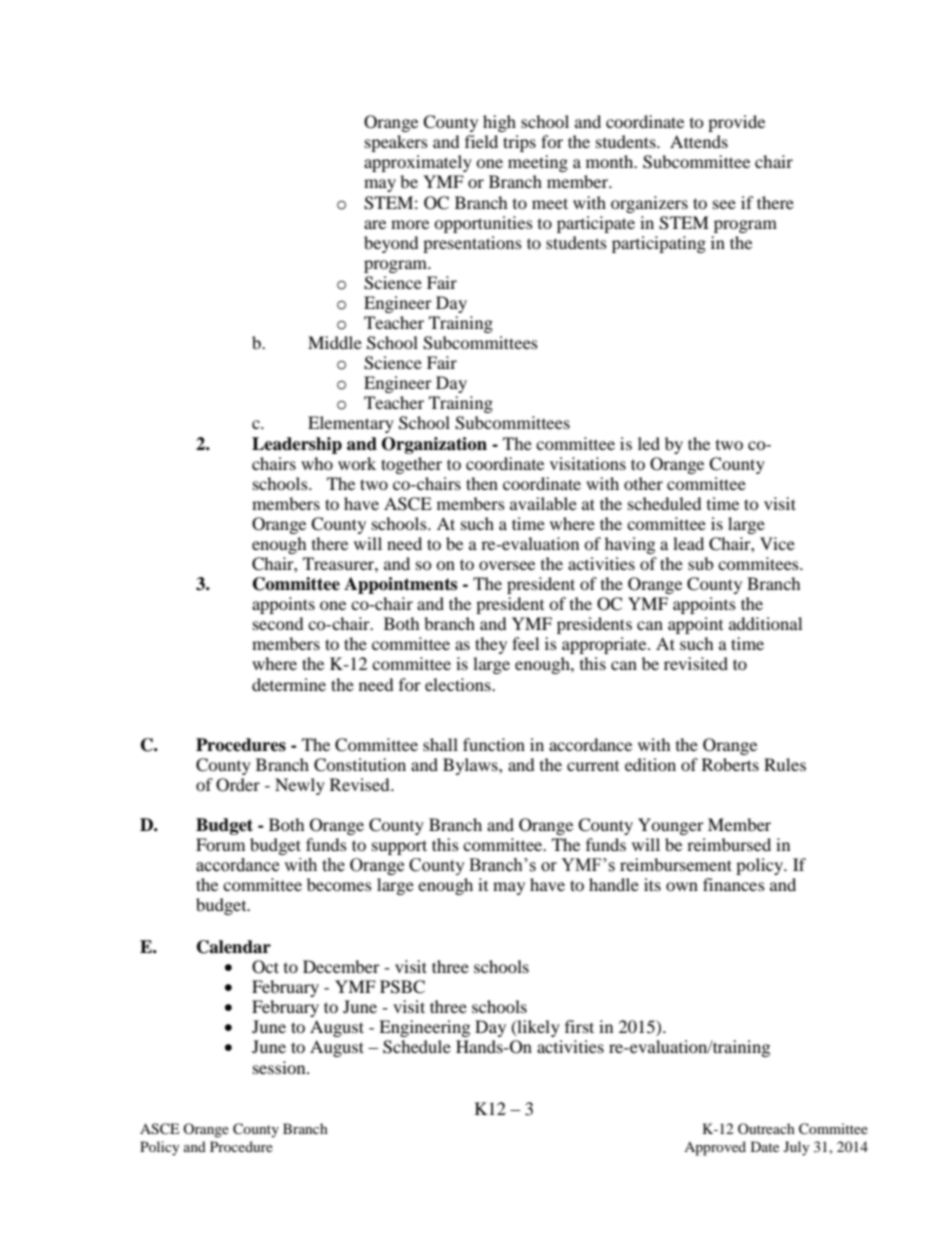 The image size is (952, 1233). I want to click on speakers, so click(396, 143).
